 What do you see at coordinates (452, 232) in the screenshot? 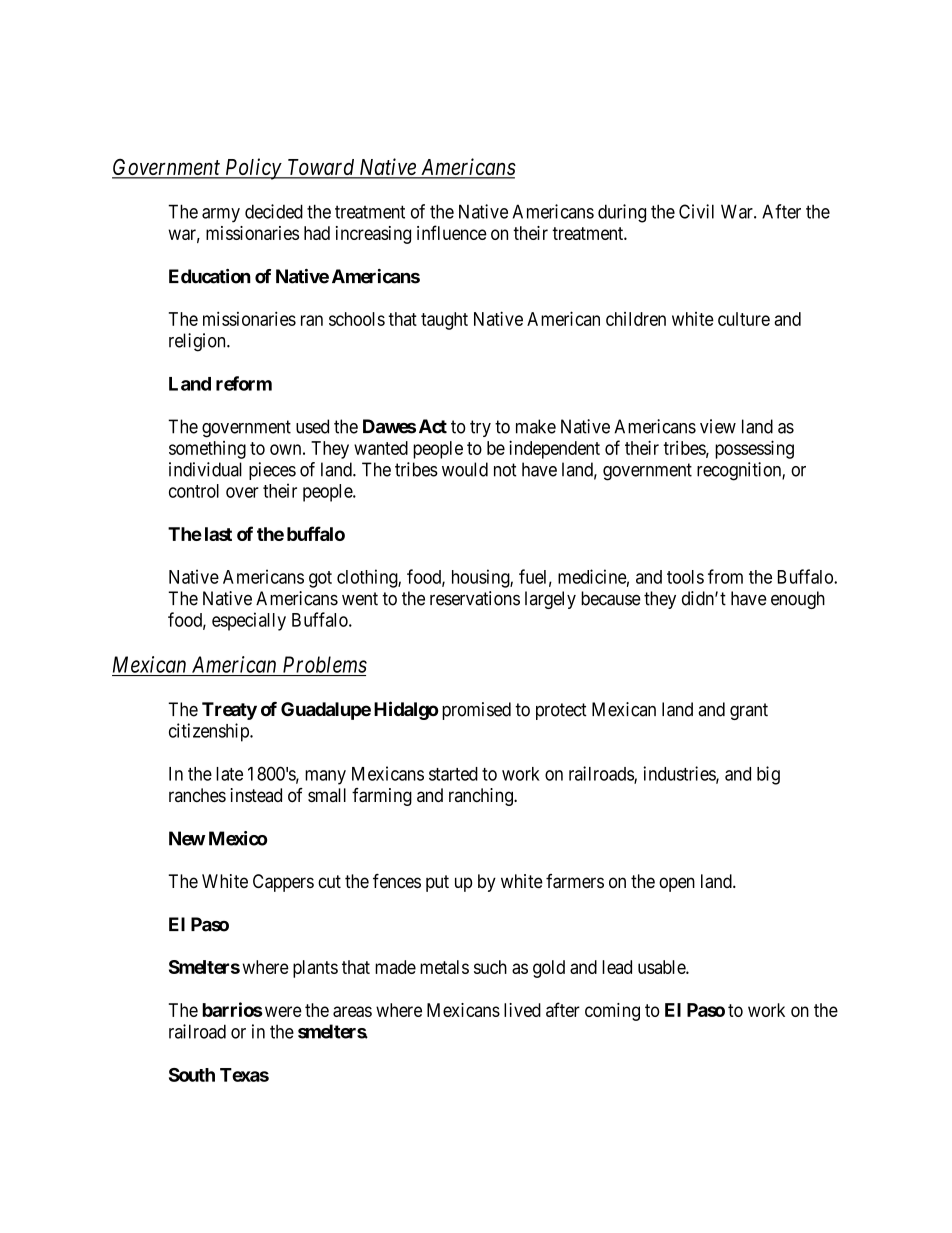
I see `influence` at bounding box center [452, 232].
